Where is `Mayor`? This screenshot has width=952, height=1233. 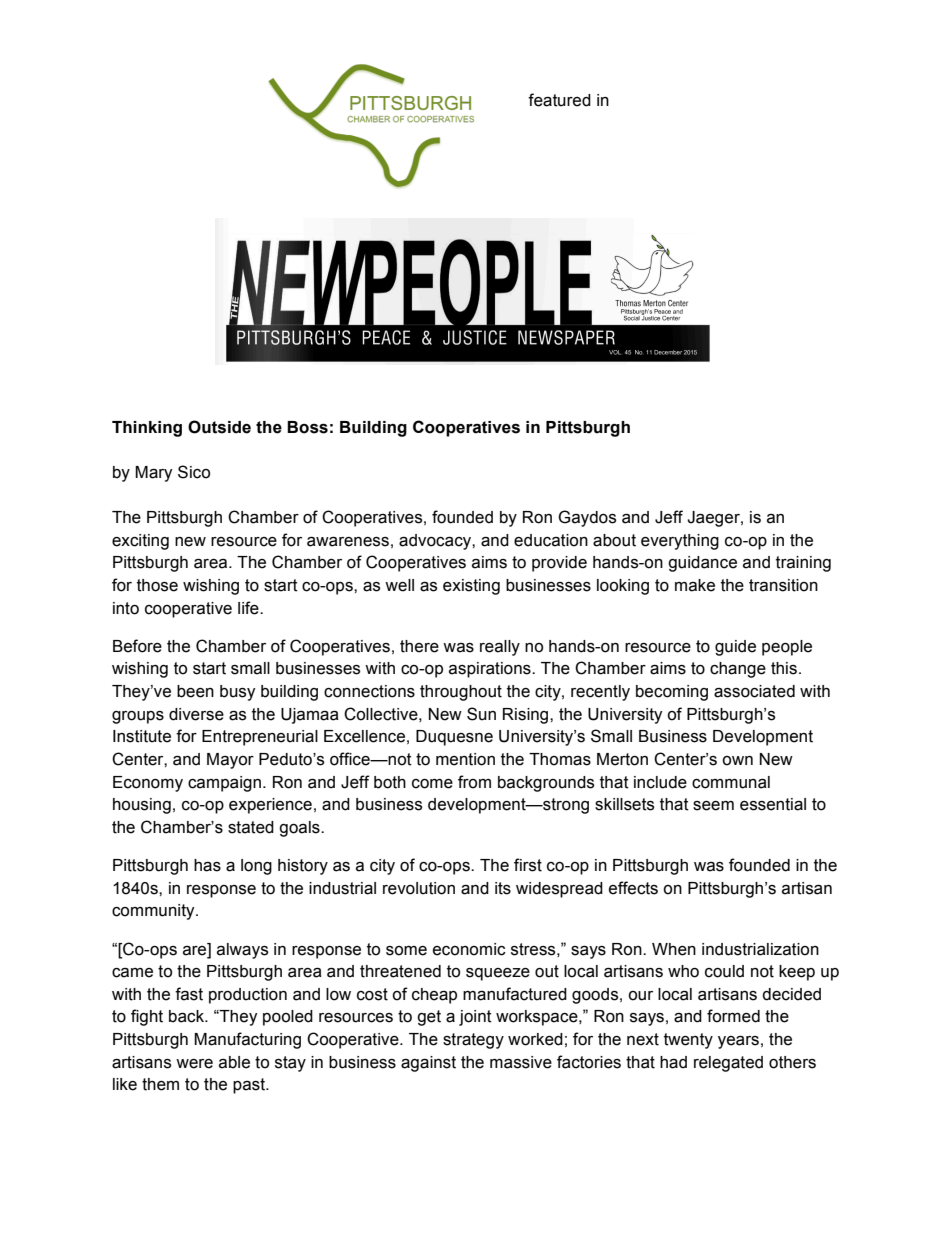 Mayor is located at coordinates (230, 761).
